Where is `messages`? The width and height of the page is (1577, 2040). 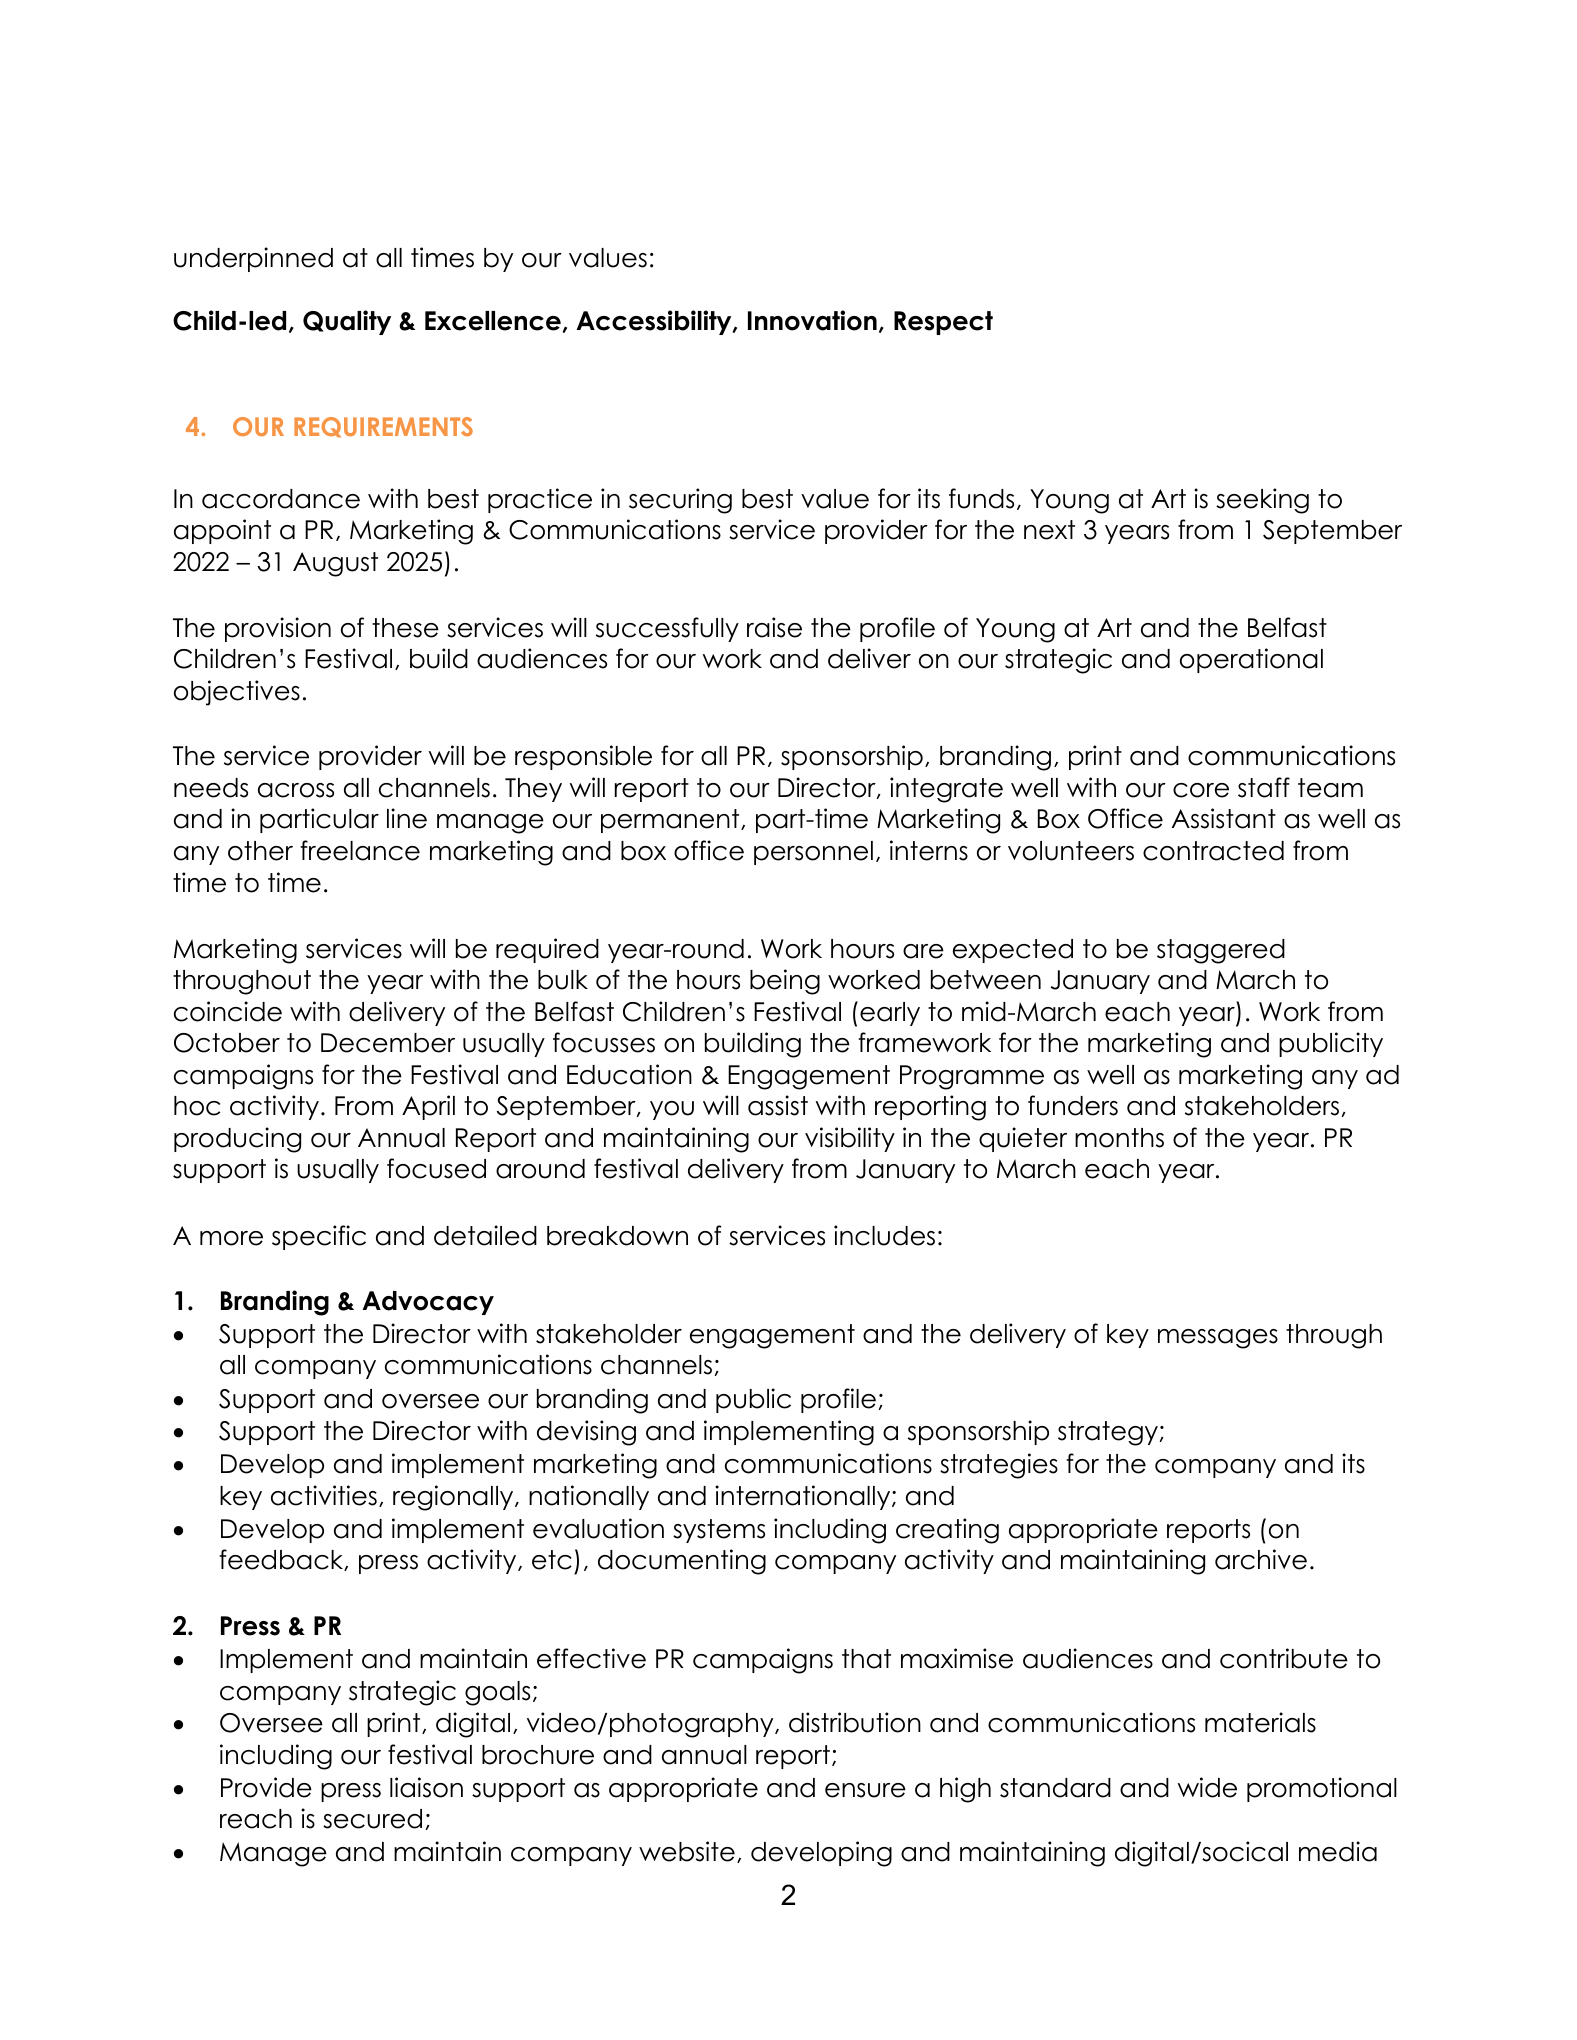
messages is located at coordinates (1218, 1339).
